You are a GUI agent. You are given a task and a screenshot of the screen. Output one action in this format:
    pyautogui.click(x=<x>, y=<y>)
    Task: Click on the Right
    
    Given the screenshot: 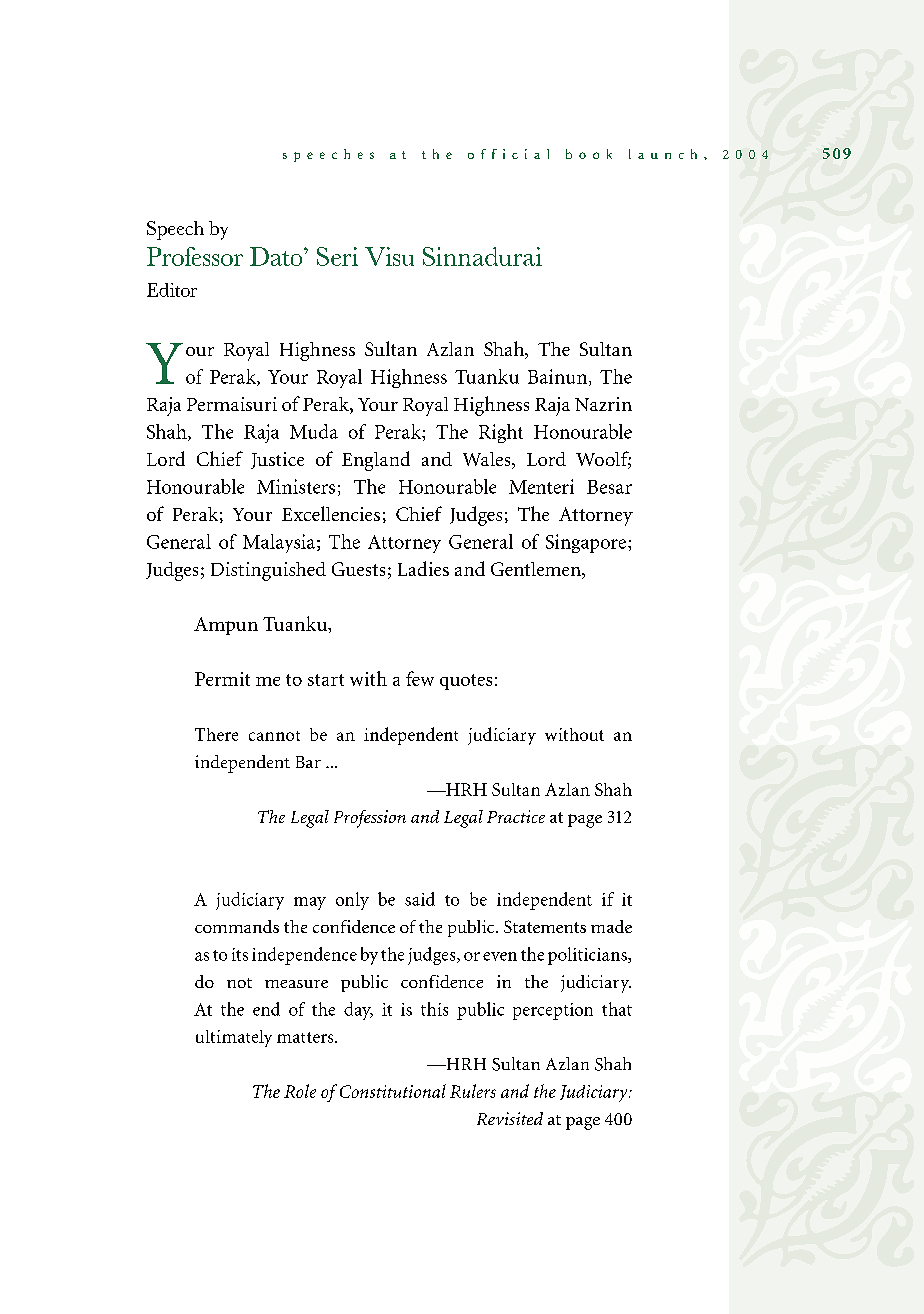 What is the action you would take?
    pyautogui.click(x=501, y=433)
